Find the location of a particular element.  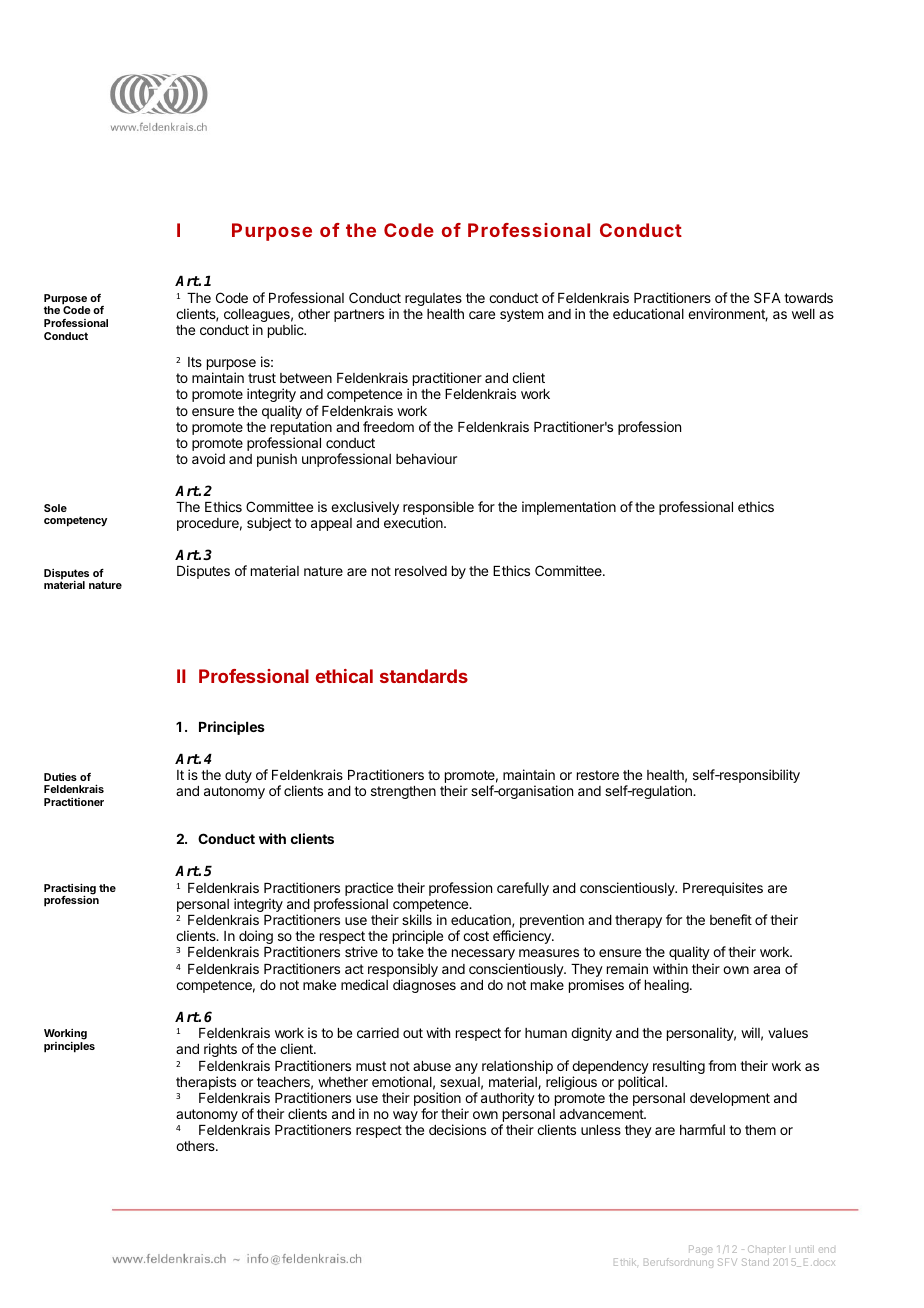

regulates is located at coordinates (433, 299).
